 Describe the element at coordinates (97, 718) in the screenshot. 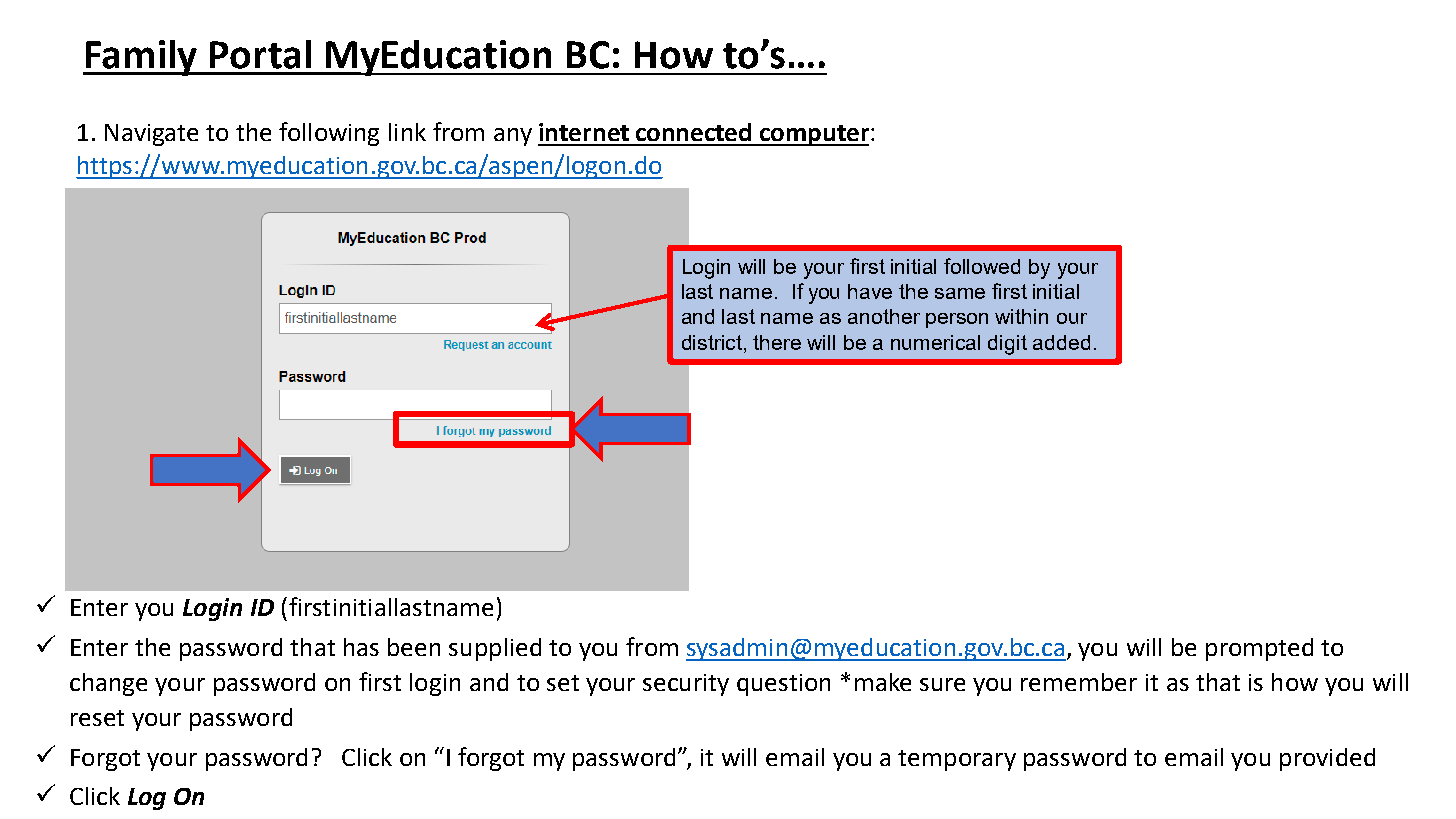

I see `reset` at that location.
